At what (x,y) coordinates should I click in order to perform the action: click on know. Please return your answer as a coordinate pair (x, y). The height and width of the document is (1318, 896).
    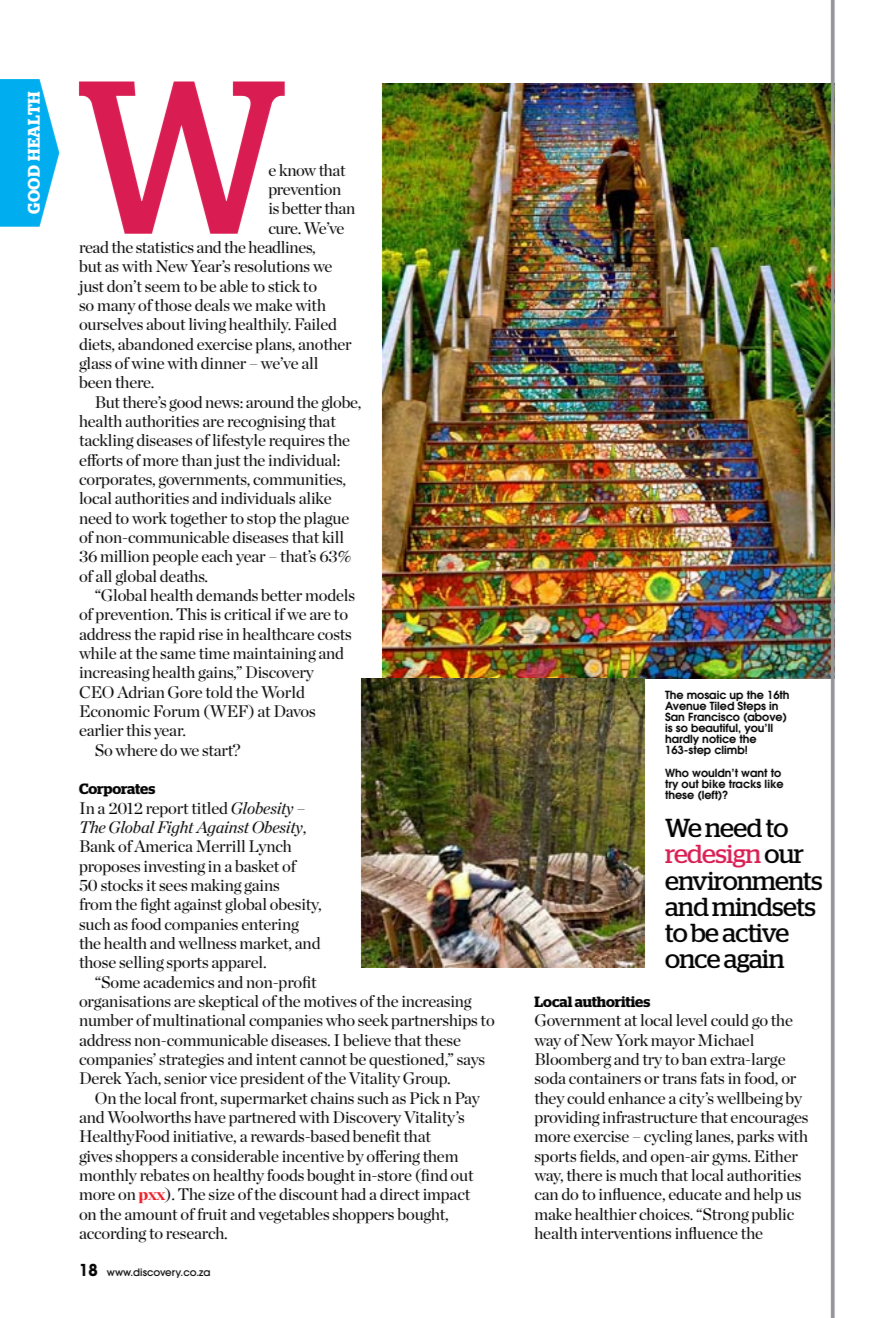
    Looking at the image, I should click on (297, 170).
